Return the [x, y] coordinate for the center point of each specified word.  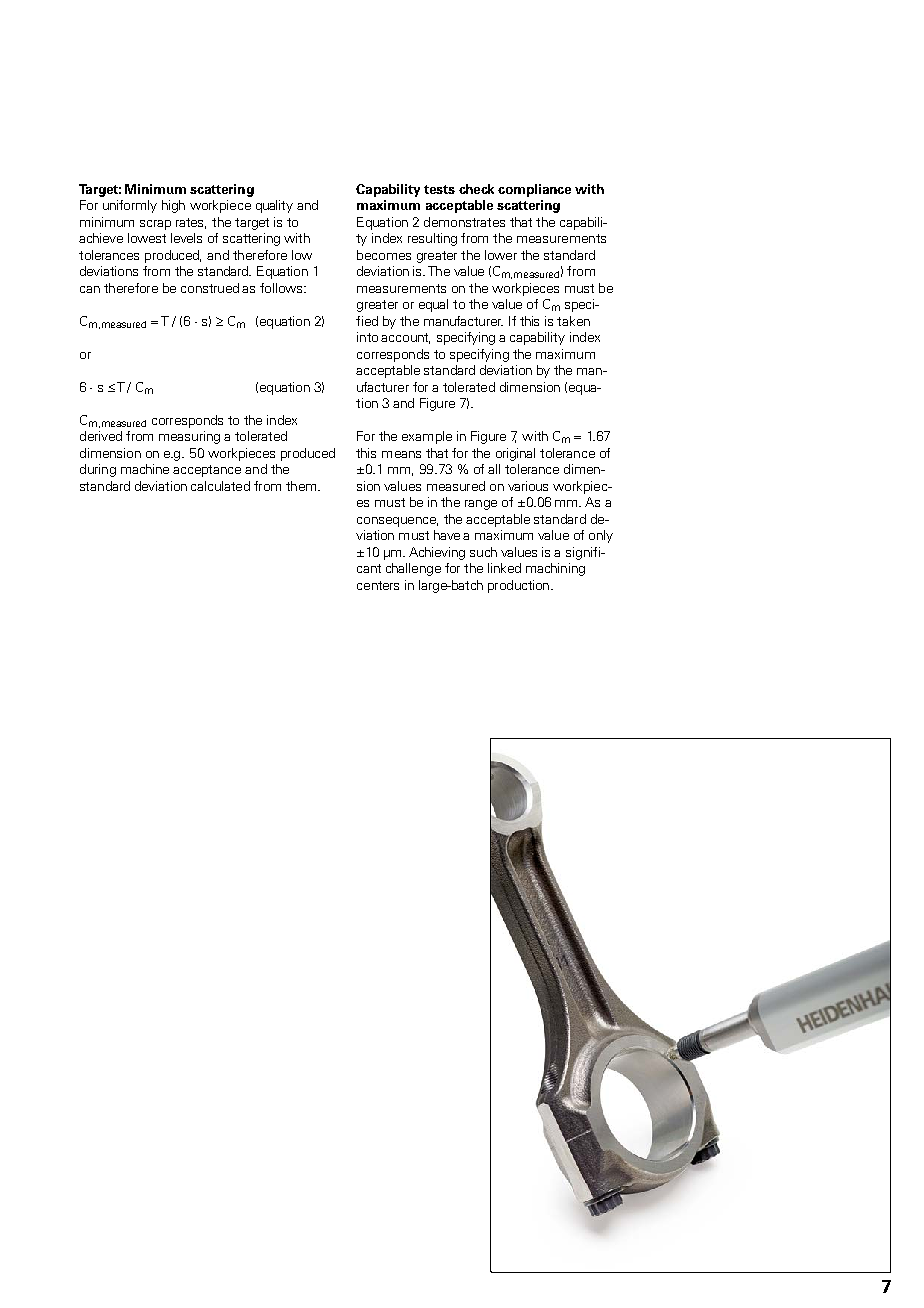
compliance [534, 190]
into [367, 337]
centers [378, 585]
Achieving [437, 553]
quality [274, 206]
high [173, 206]
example [427, 437]
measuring [189, 437]
